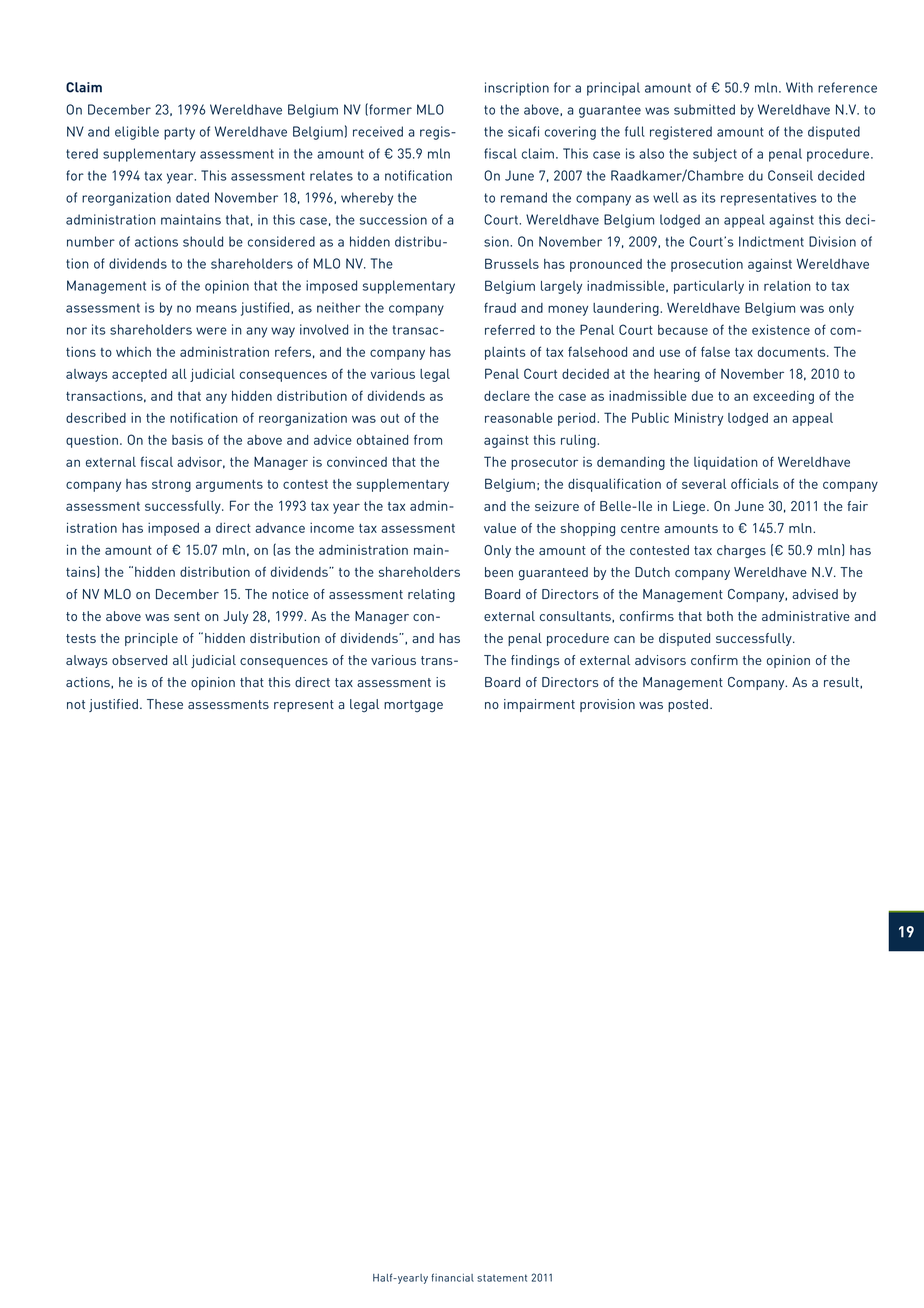 This image has width=924, height=1308. I want to click on These, so click(165, 704).
